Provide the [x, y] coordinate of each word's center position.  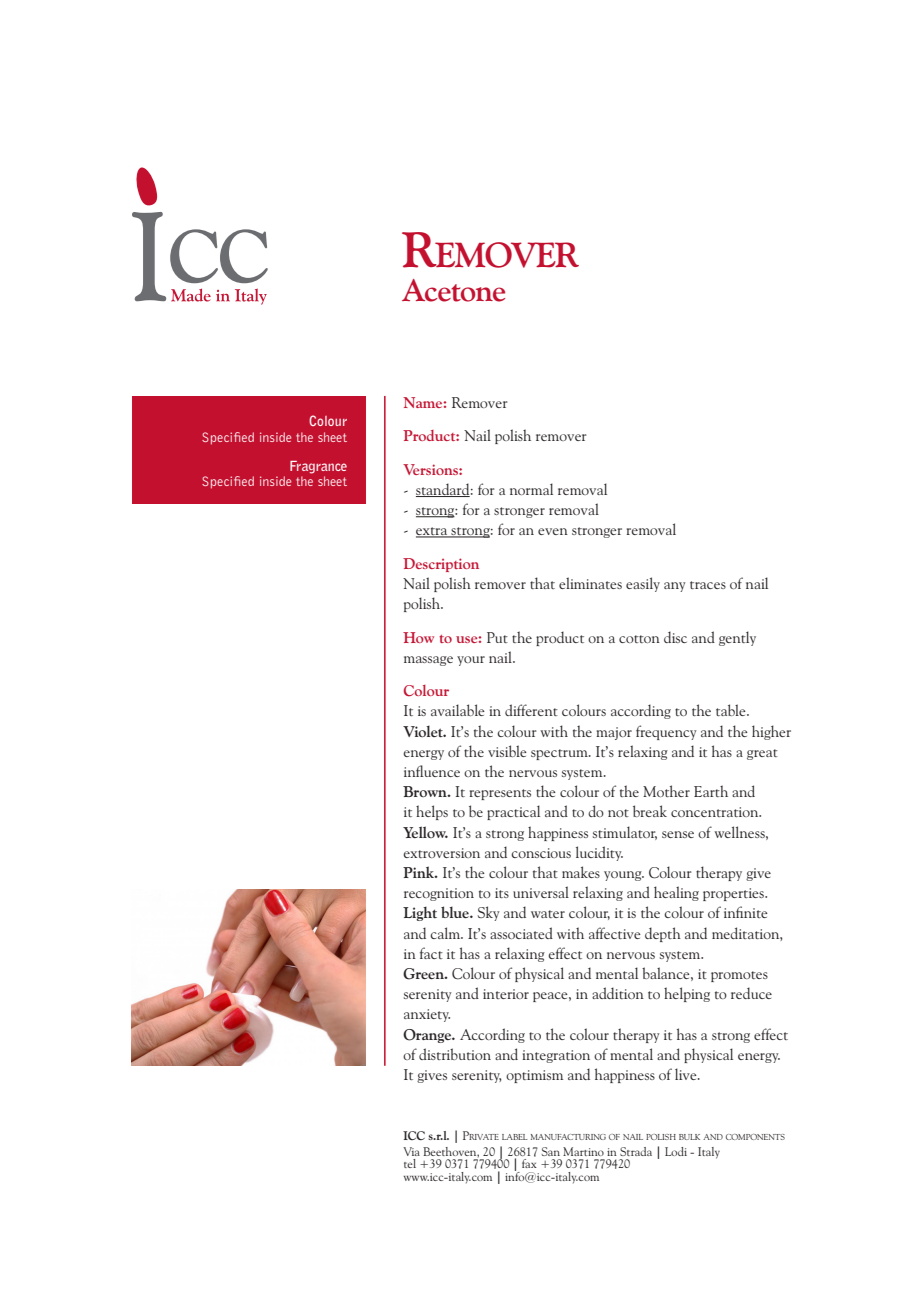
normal [531, 489]
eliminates [590, 583]
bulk [689, 1137]
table [732, 710]
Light [420, 913]
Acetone [453, 290]
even [553, 531]
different [531, 710]
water [548, 914]
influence [432, 771]
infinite [746, 912]
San [551, 1151]
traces [708, 585]
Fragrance [318, 467]
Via [411, 1151]
